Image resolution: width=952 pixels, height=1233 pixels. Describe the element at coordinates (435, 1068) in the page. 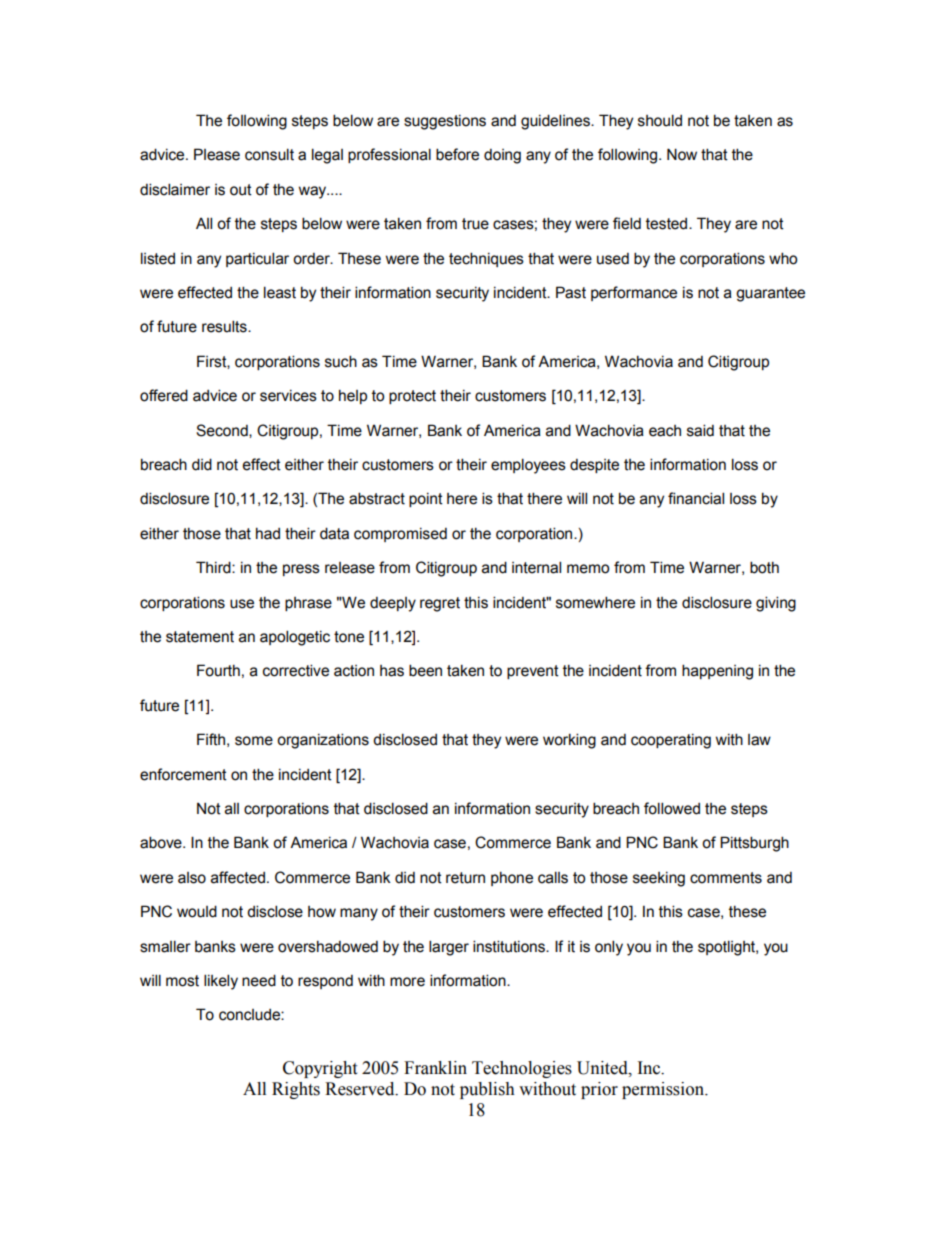

I see `Franklin` at that location.
